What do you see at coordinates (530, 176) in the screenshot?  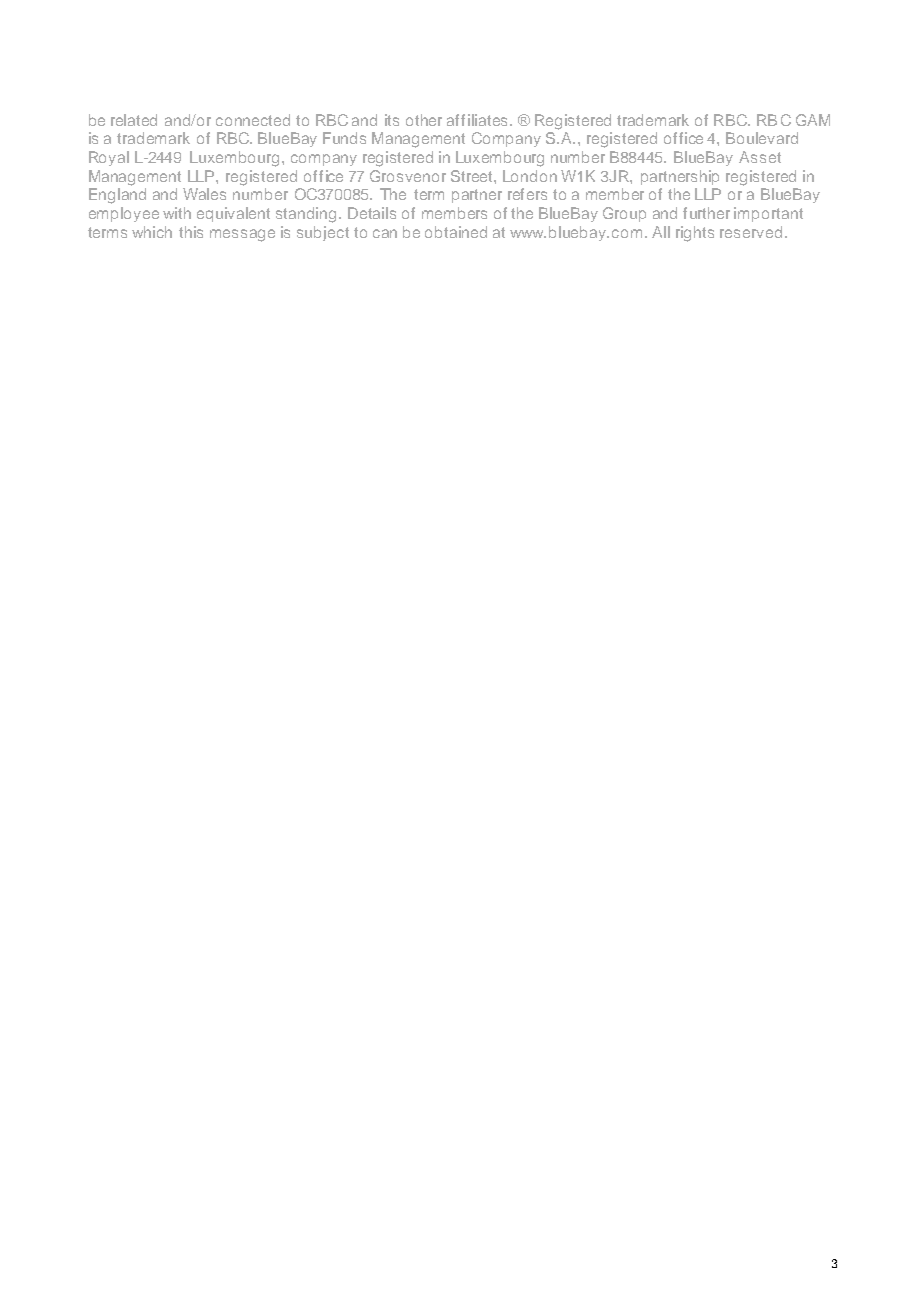 I see `London` at bounding box center [530, 176].
